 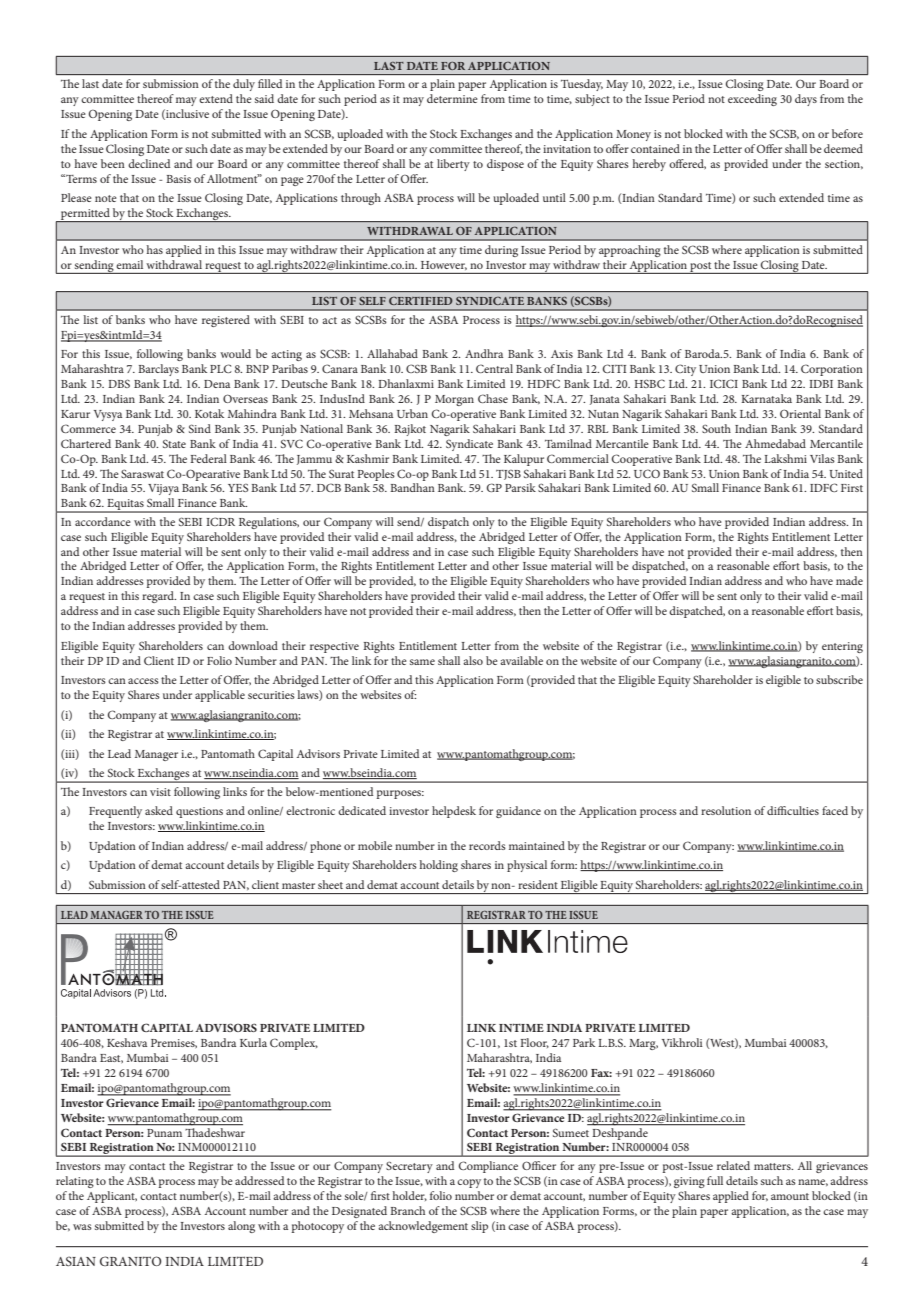 I want to click on exceeding, so click(x=752, y=100).
